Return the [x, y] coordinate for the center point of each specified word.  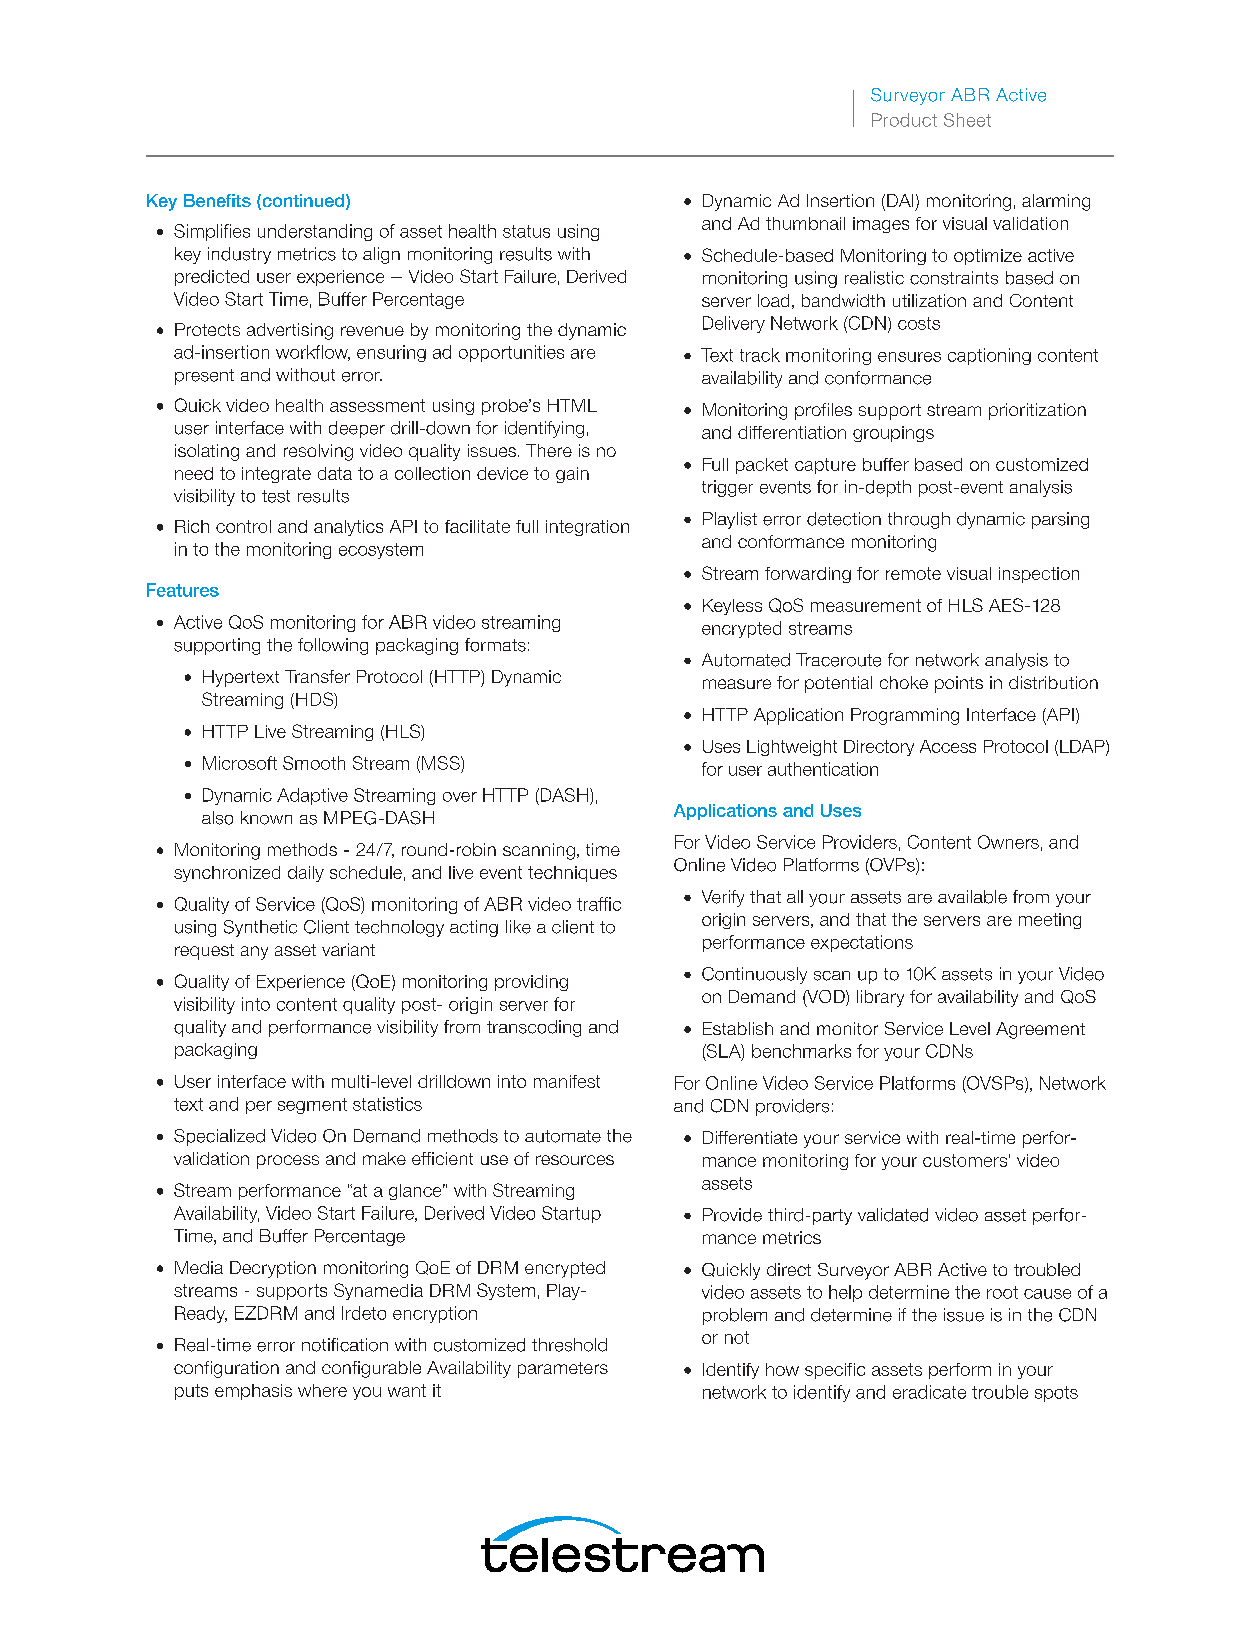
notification [345, 1345]
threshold [569, 1345]
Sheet [967, 120]
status [526, 231]
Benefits [217, 200]
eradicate [929, 1392]
